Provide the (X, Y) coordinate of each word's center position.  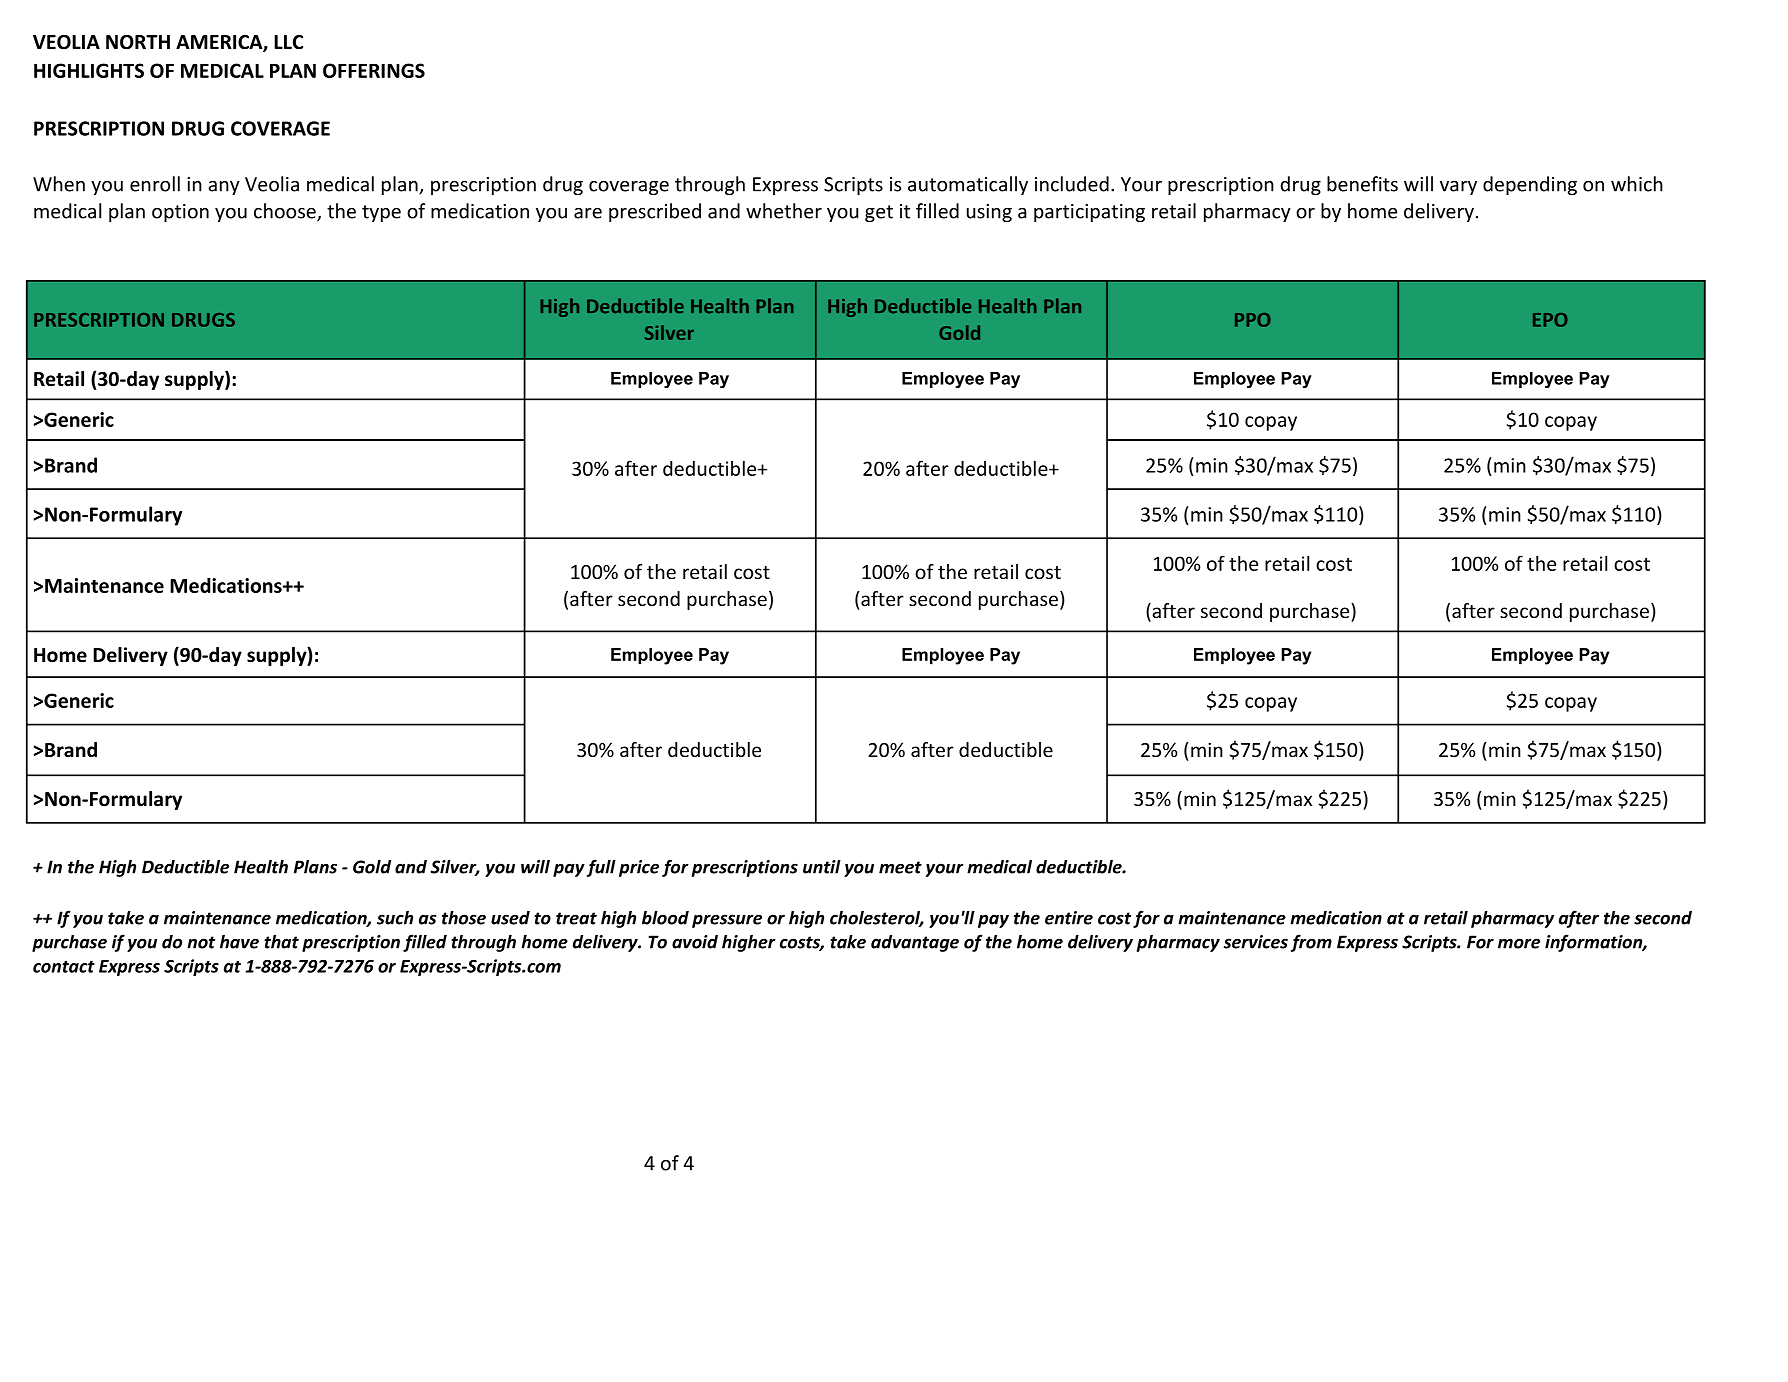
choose (286, 212)
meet (900, 867)
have (239, 941)
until (822, 866)
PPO (1253, 320)
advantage (915, 943)
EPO (1550, 320)
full (601, 868)
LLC (288, 42)
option (180, 213)
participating (1089, 213)
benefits (1362, 184)
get (879, 213)
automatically (968, 185)
